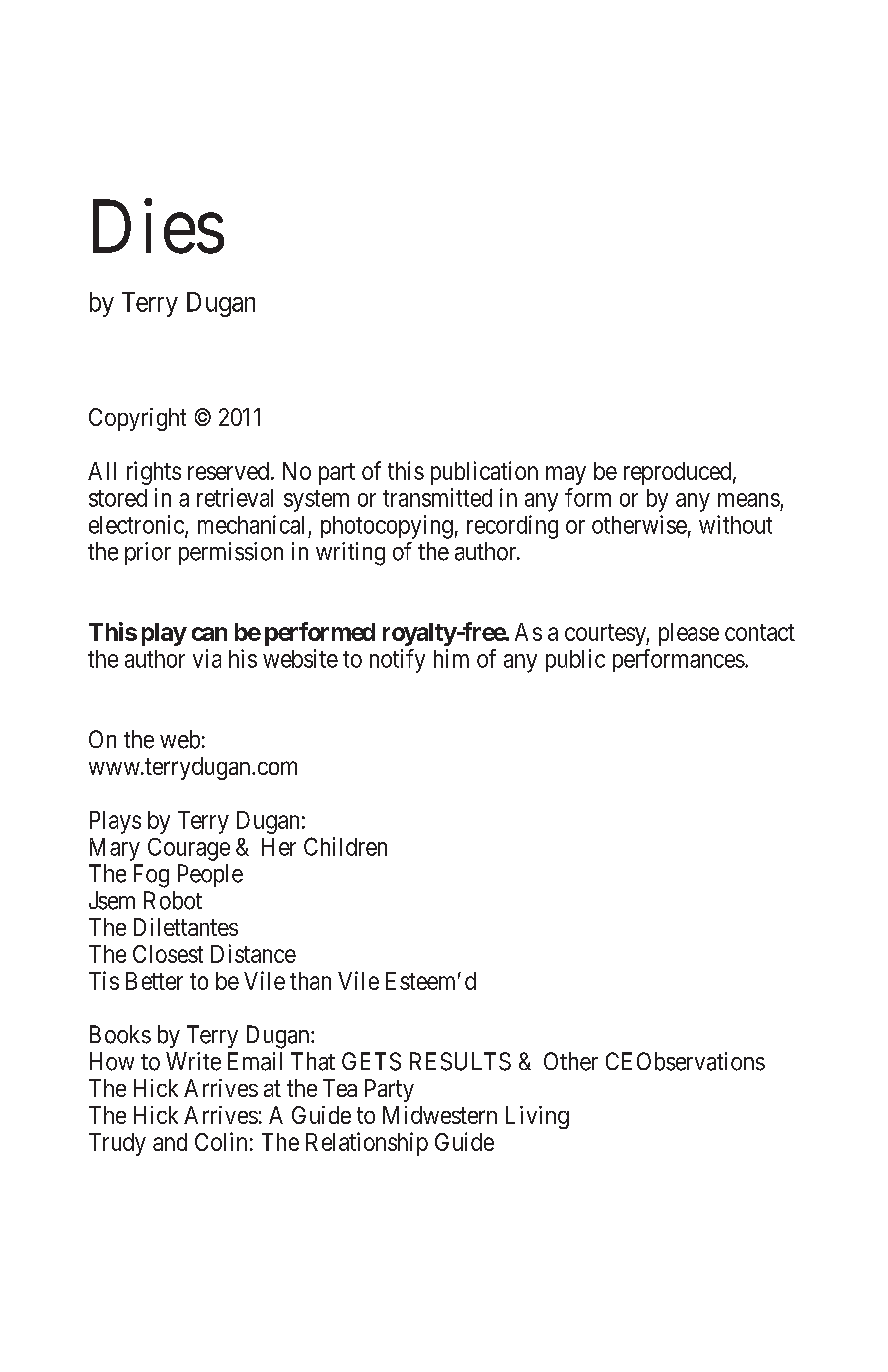 Image resolution: width=888 pixels, height=1372 pixels. What do you see at coordinates (689, 634) in the screenshot?
I see `please` at bounding box center [689, 634].
